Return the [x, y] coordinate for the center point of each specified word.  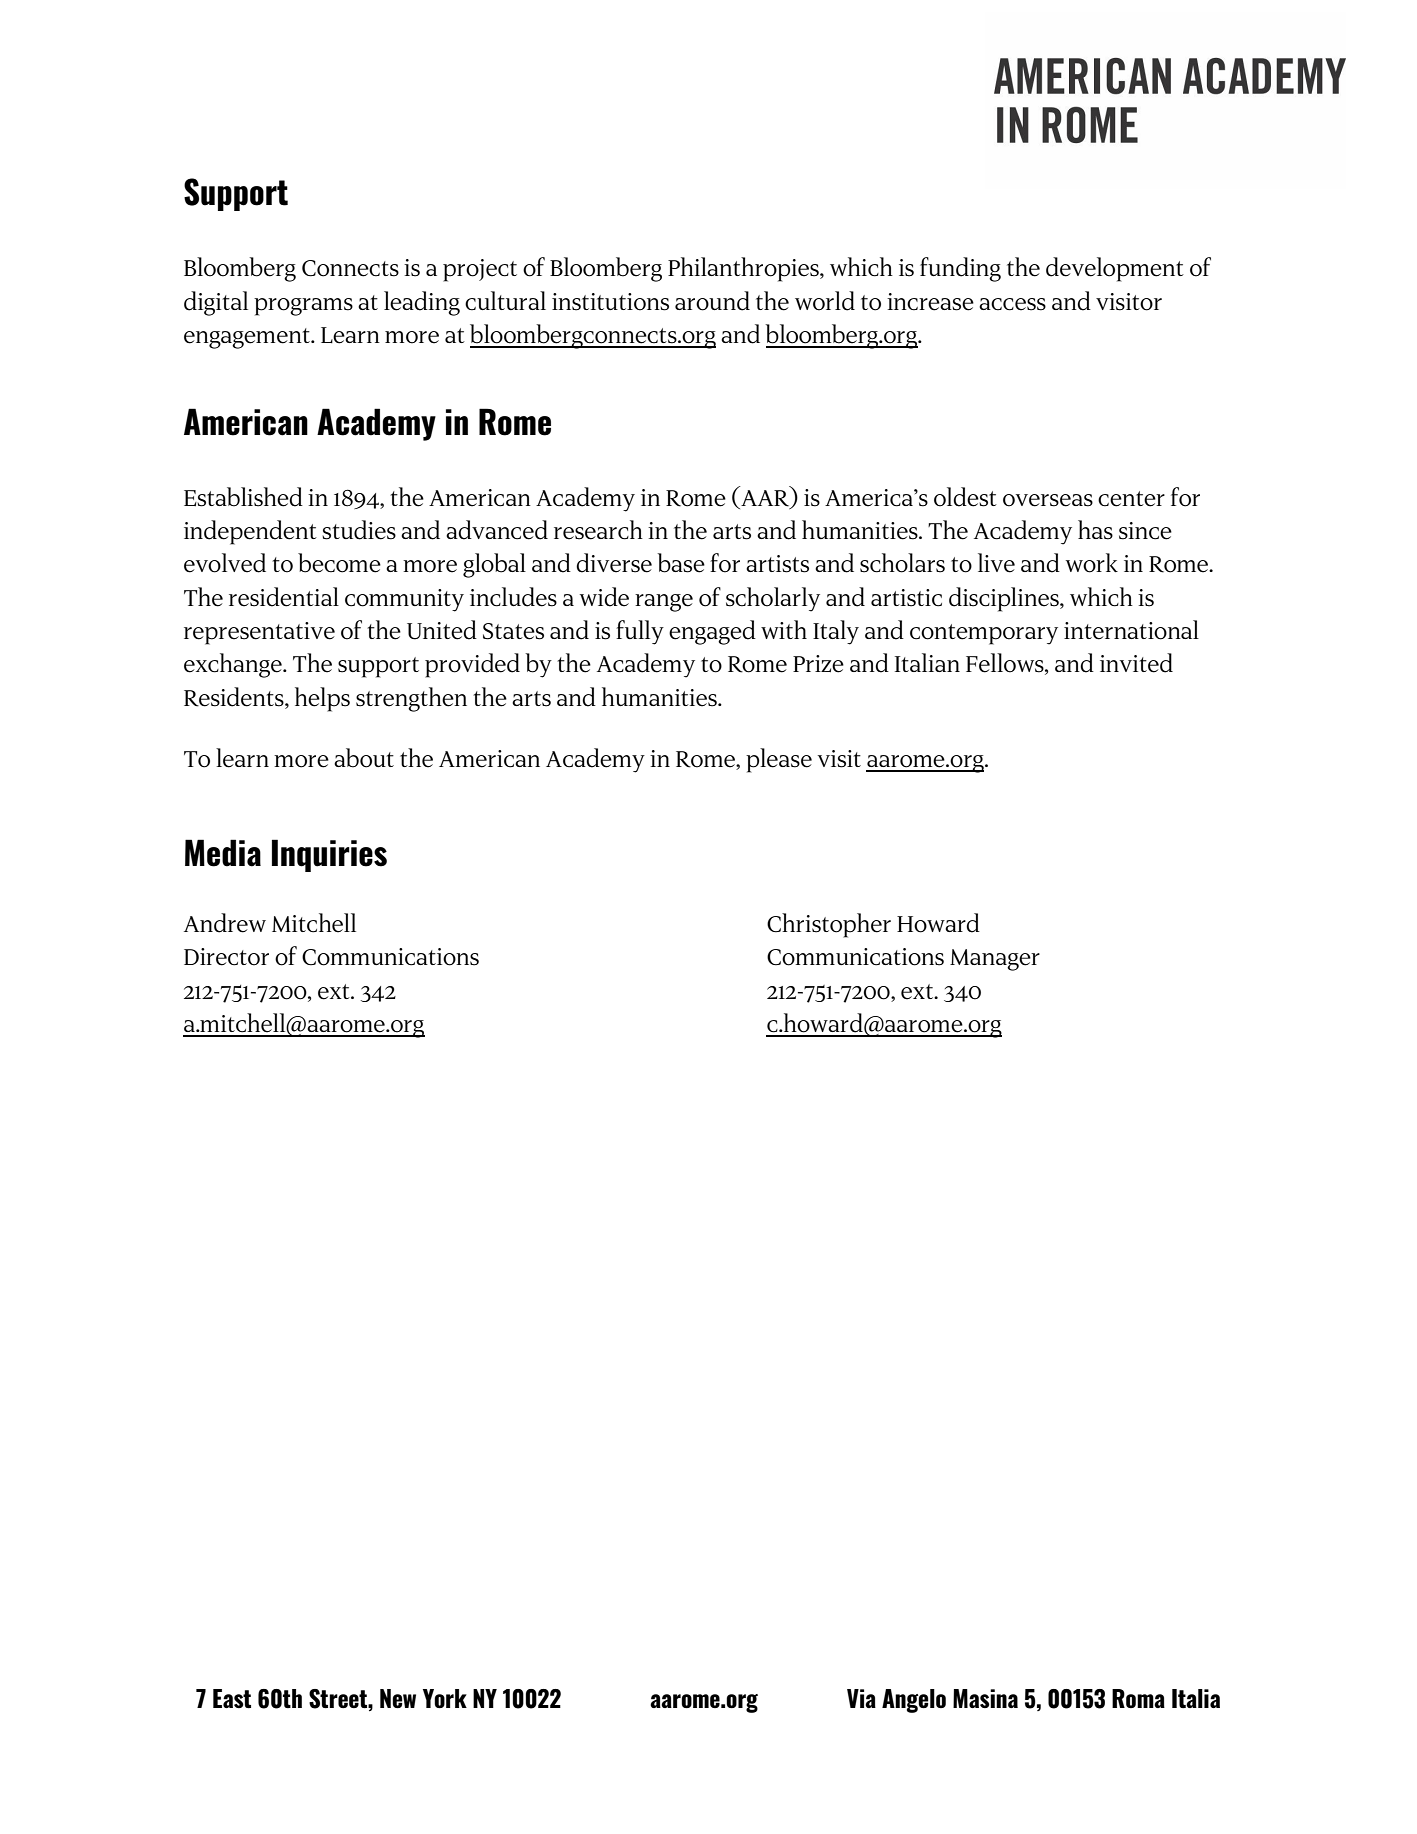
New [398, 1698]
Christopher [829, 925]
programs [303, 307]
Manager [995, 960]
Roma [1138, 1698]
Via [861, 1698]
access [1012, 304]
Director [226, 957]
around [712, 301]
